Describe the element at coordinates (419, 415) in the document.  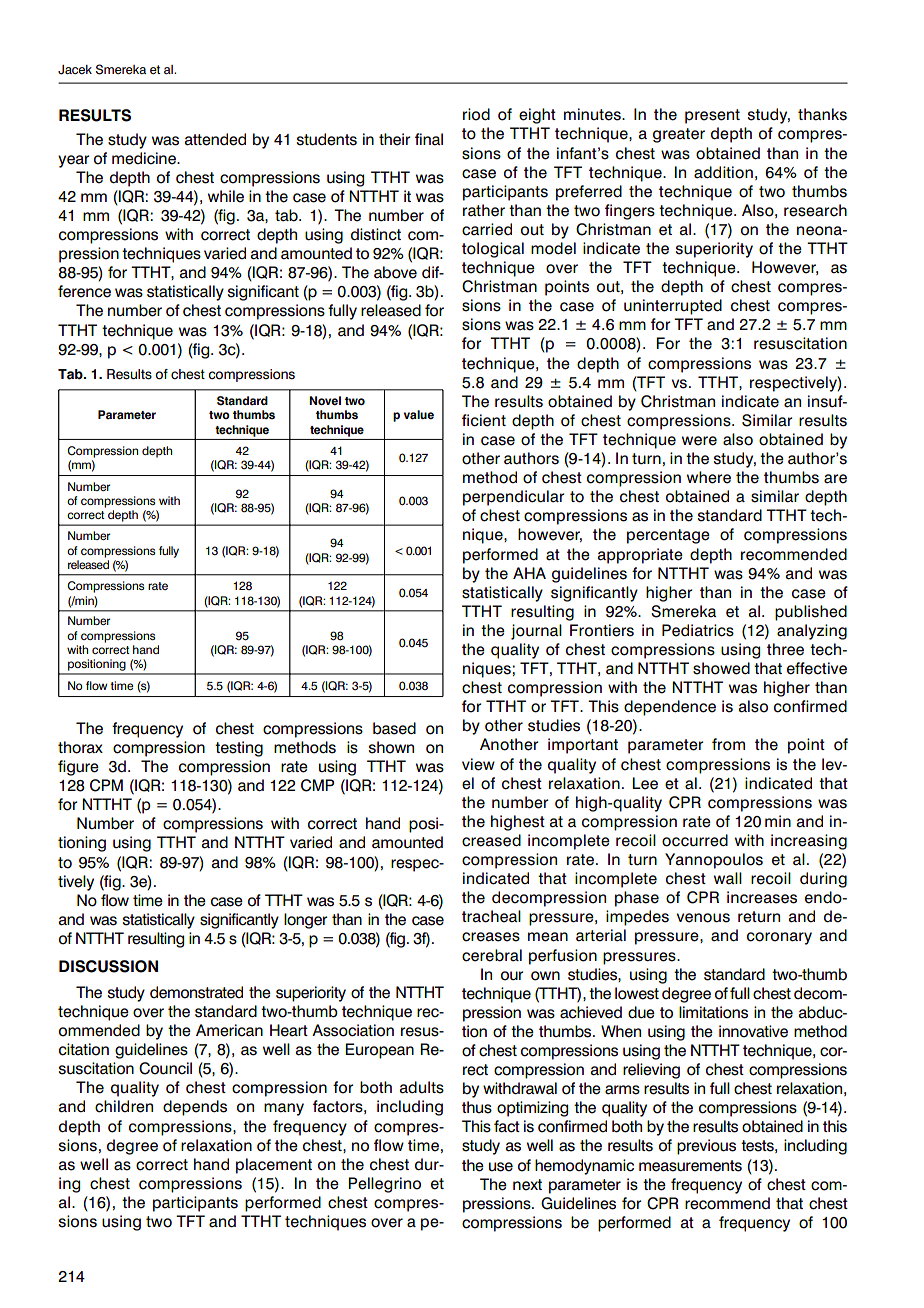
I see `value` at that location.
